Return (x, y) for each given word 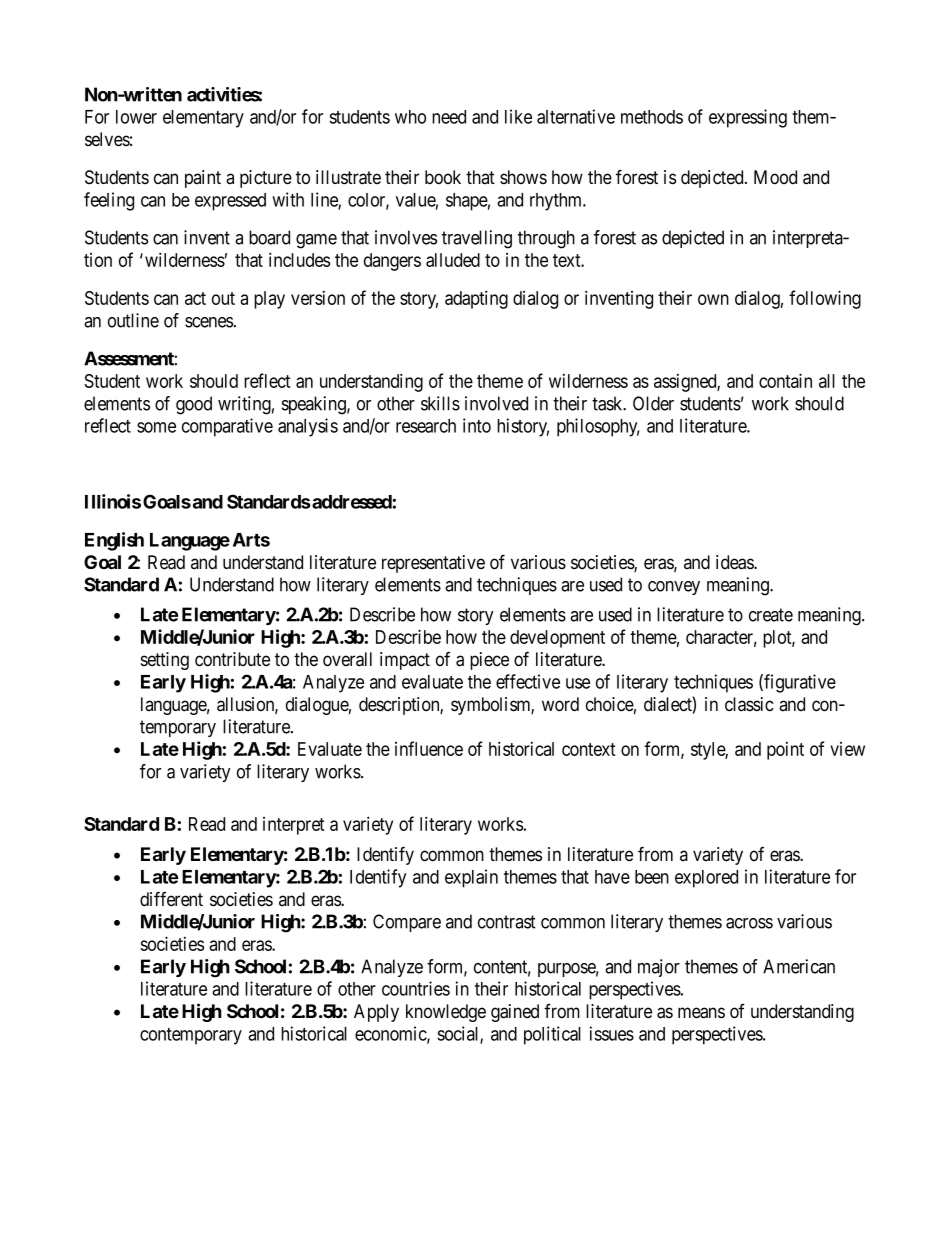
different (171, 899)
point (785, 751)
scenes (209, 322)
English (114, 541)
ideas (735, 562)
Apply (376, 1013)
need (449, 117)
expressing (748, 118)
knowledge (446, 1013)
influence (429, 748)
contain (785, 380)
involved (496, 403)
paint (203, 179)
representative (433, 564)
